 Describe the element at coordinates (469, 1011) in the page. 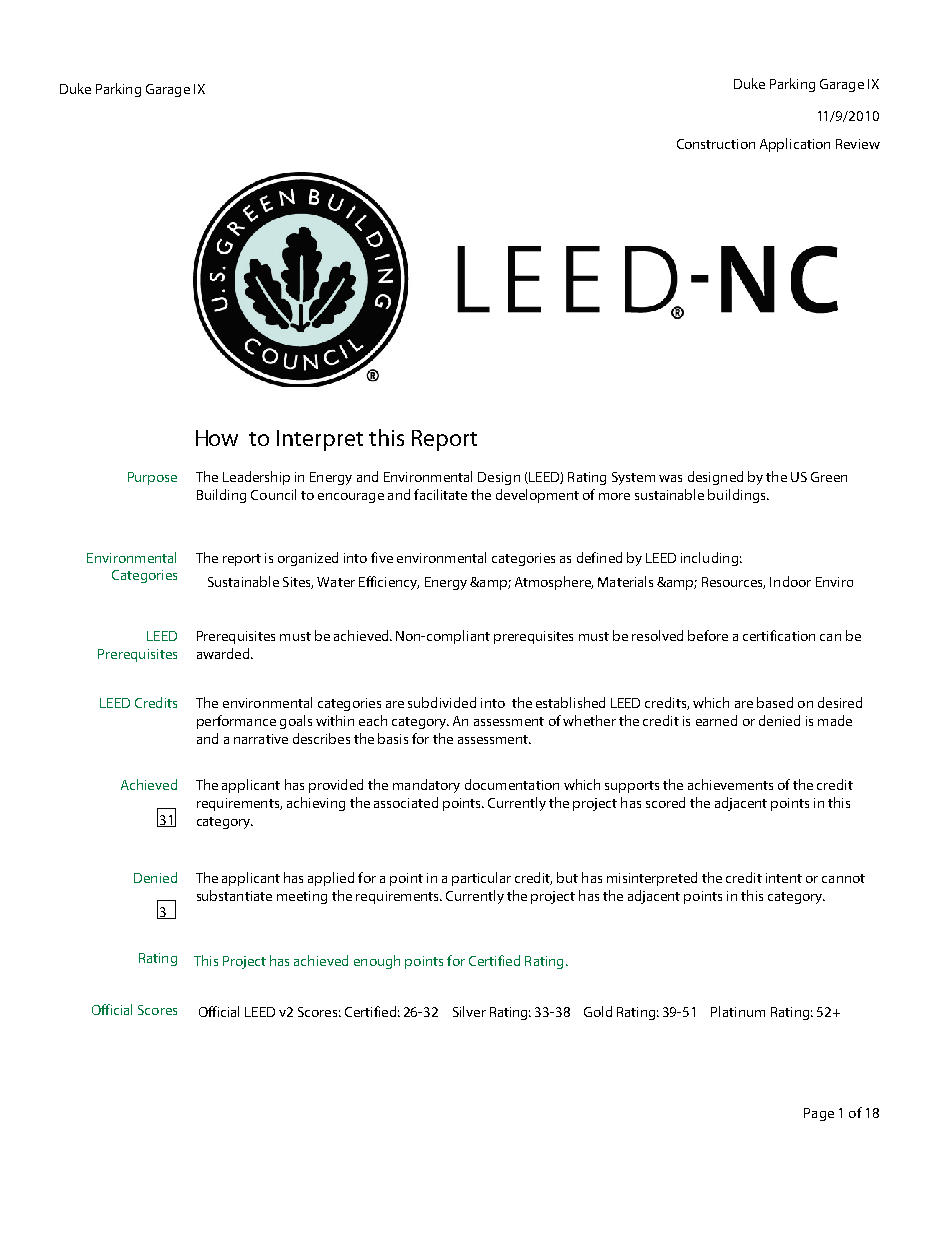

I see `Silver` at that location.
